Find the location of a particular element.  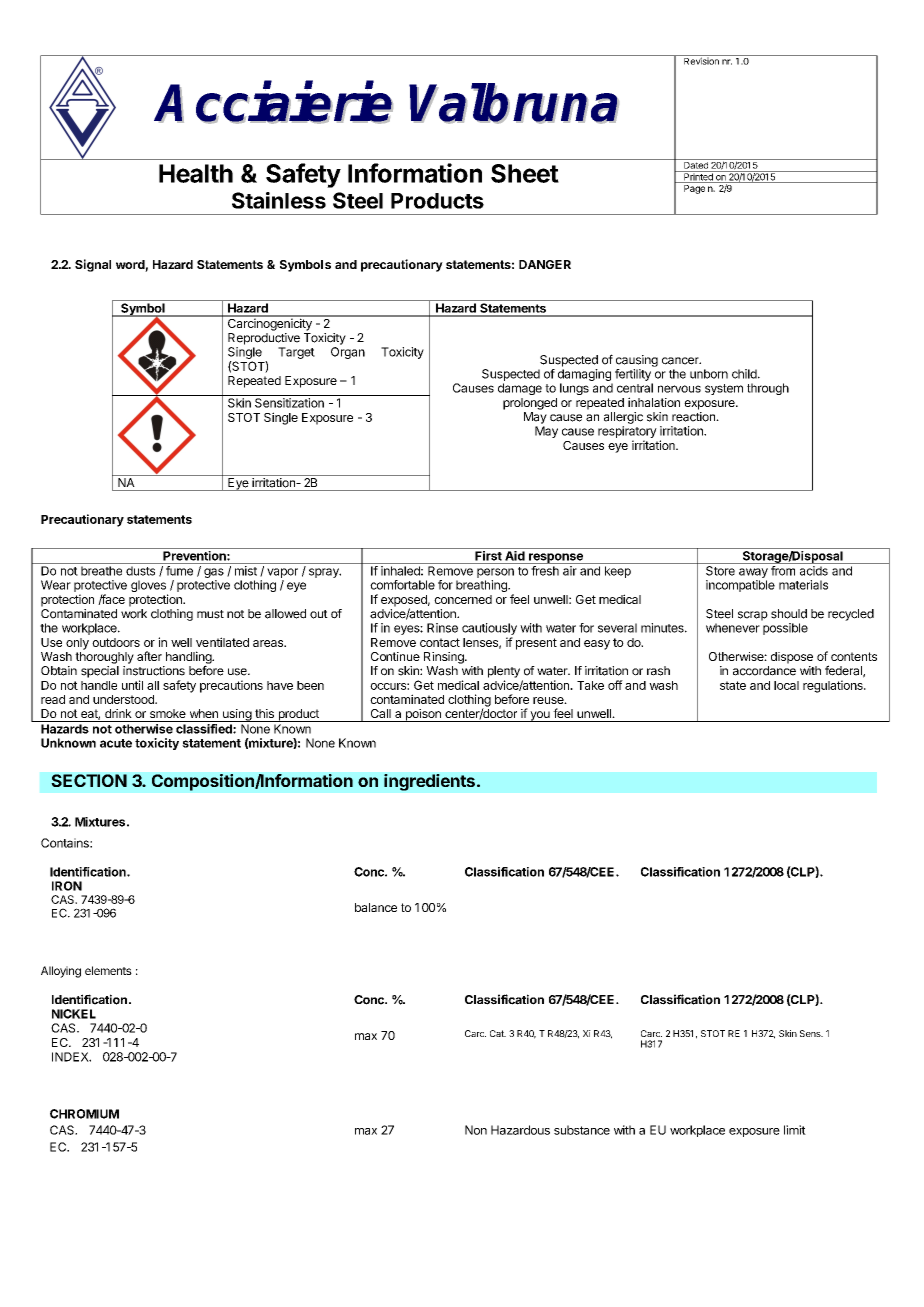

gloves is located at coordinates (149, 587).
